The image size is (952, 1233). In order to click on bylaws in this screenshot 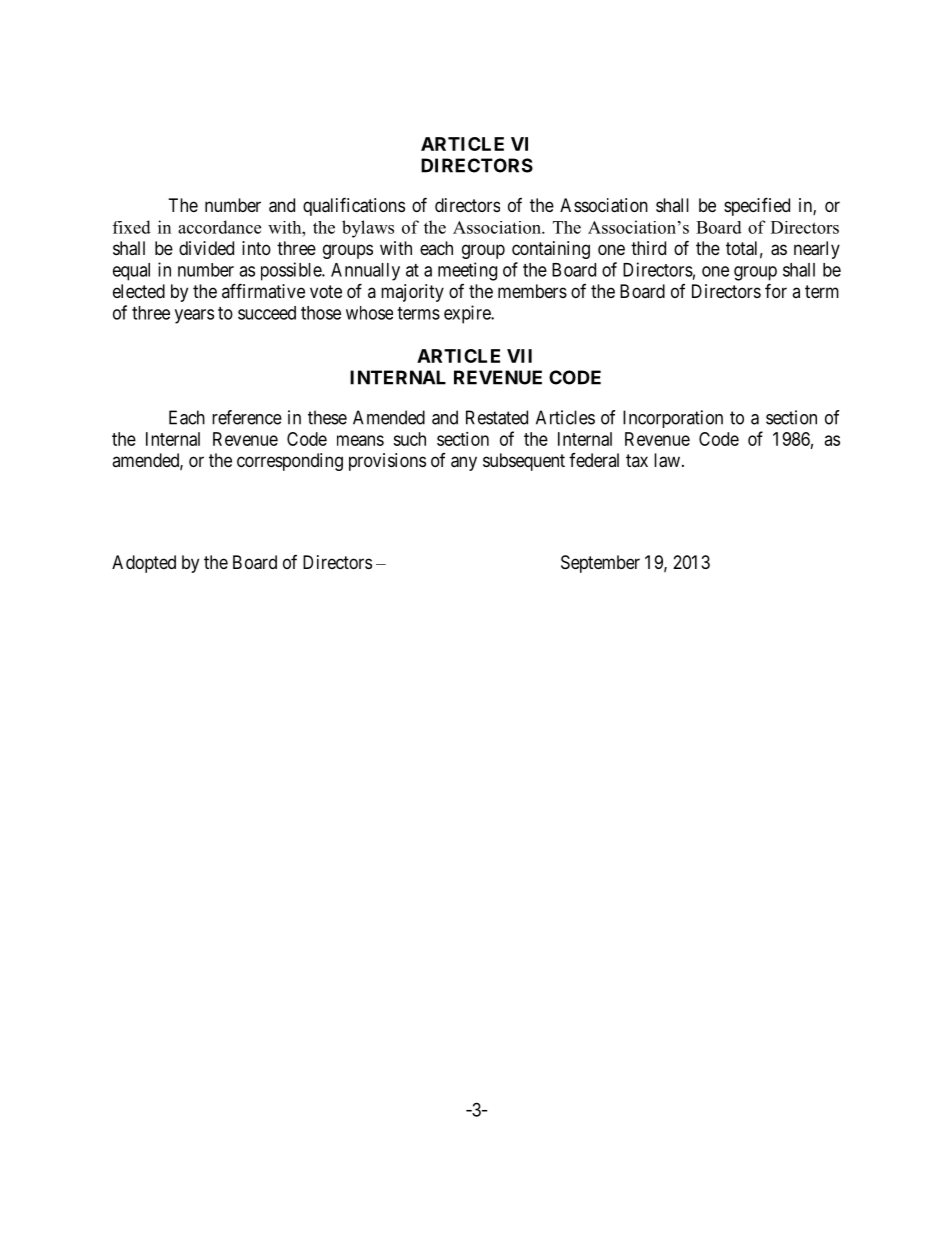, I will do `click(368, 229)`.
